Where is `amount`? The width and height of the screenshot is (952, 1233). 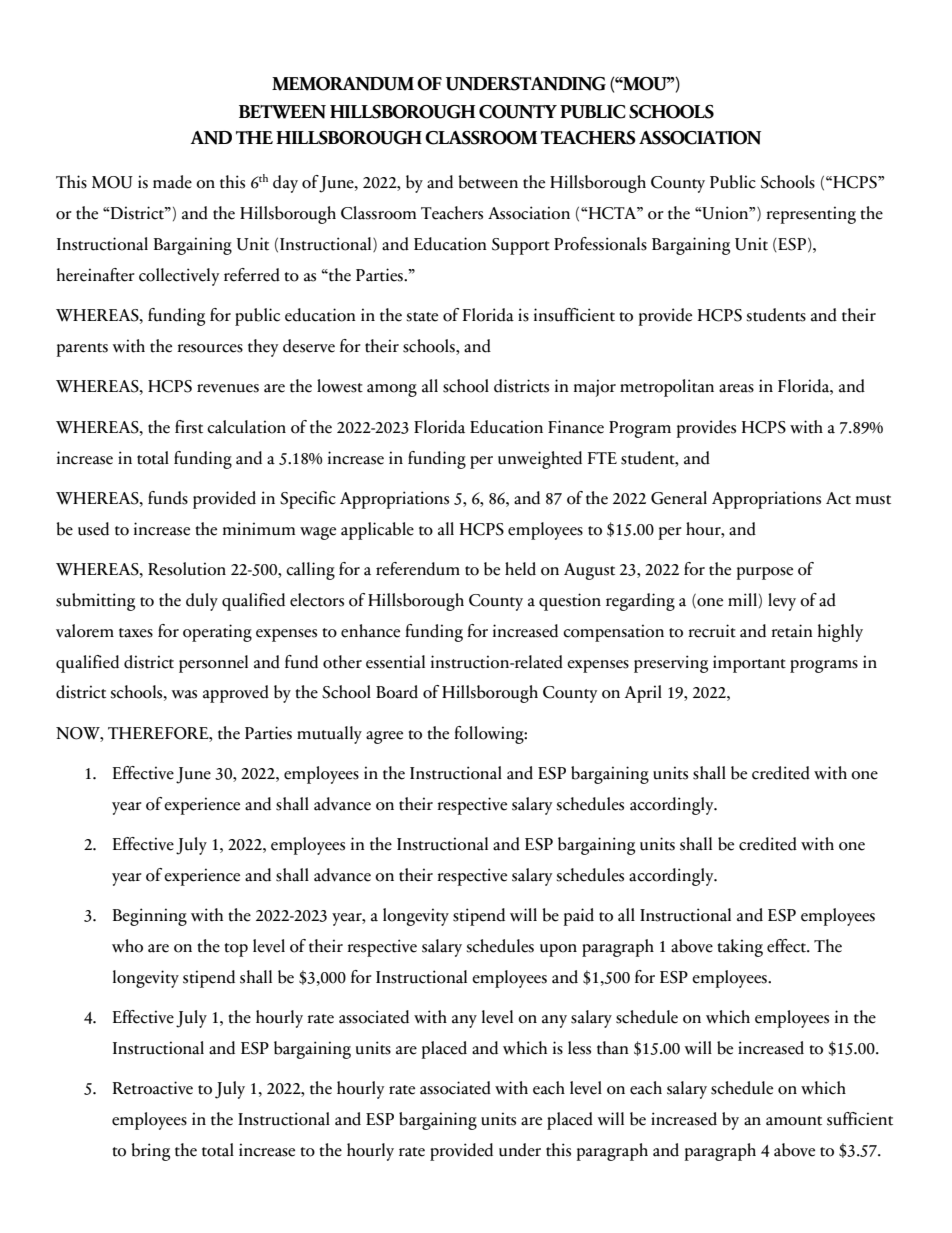
amount is located at coordinates (794, 1121).
